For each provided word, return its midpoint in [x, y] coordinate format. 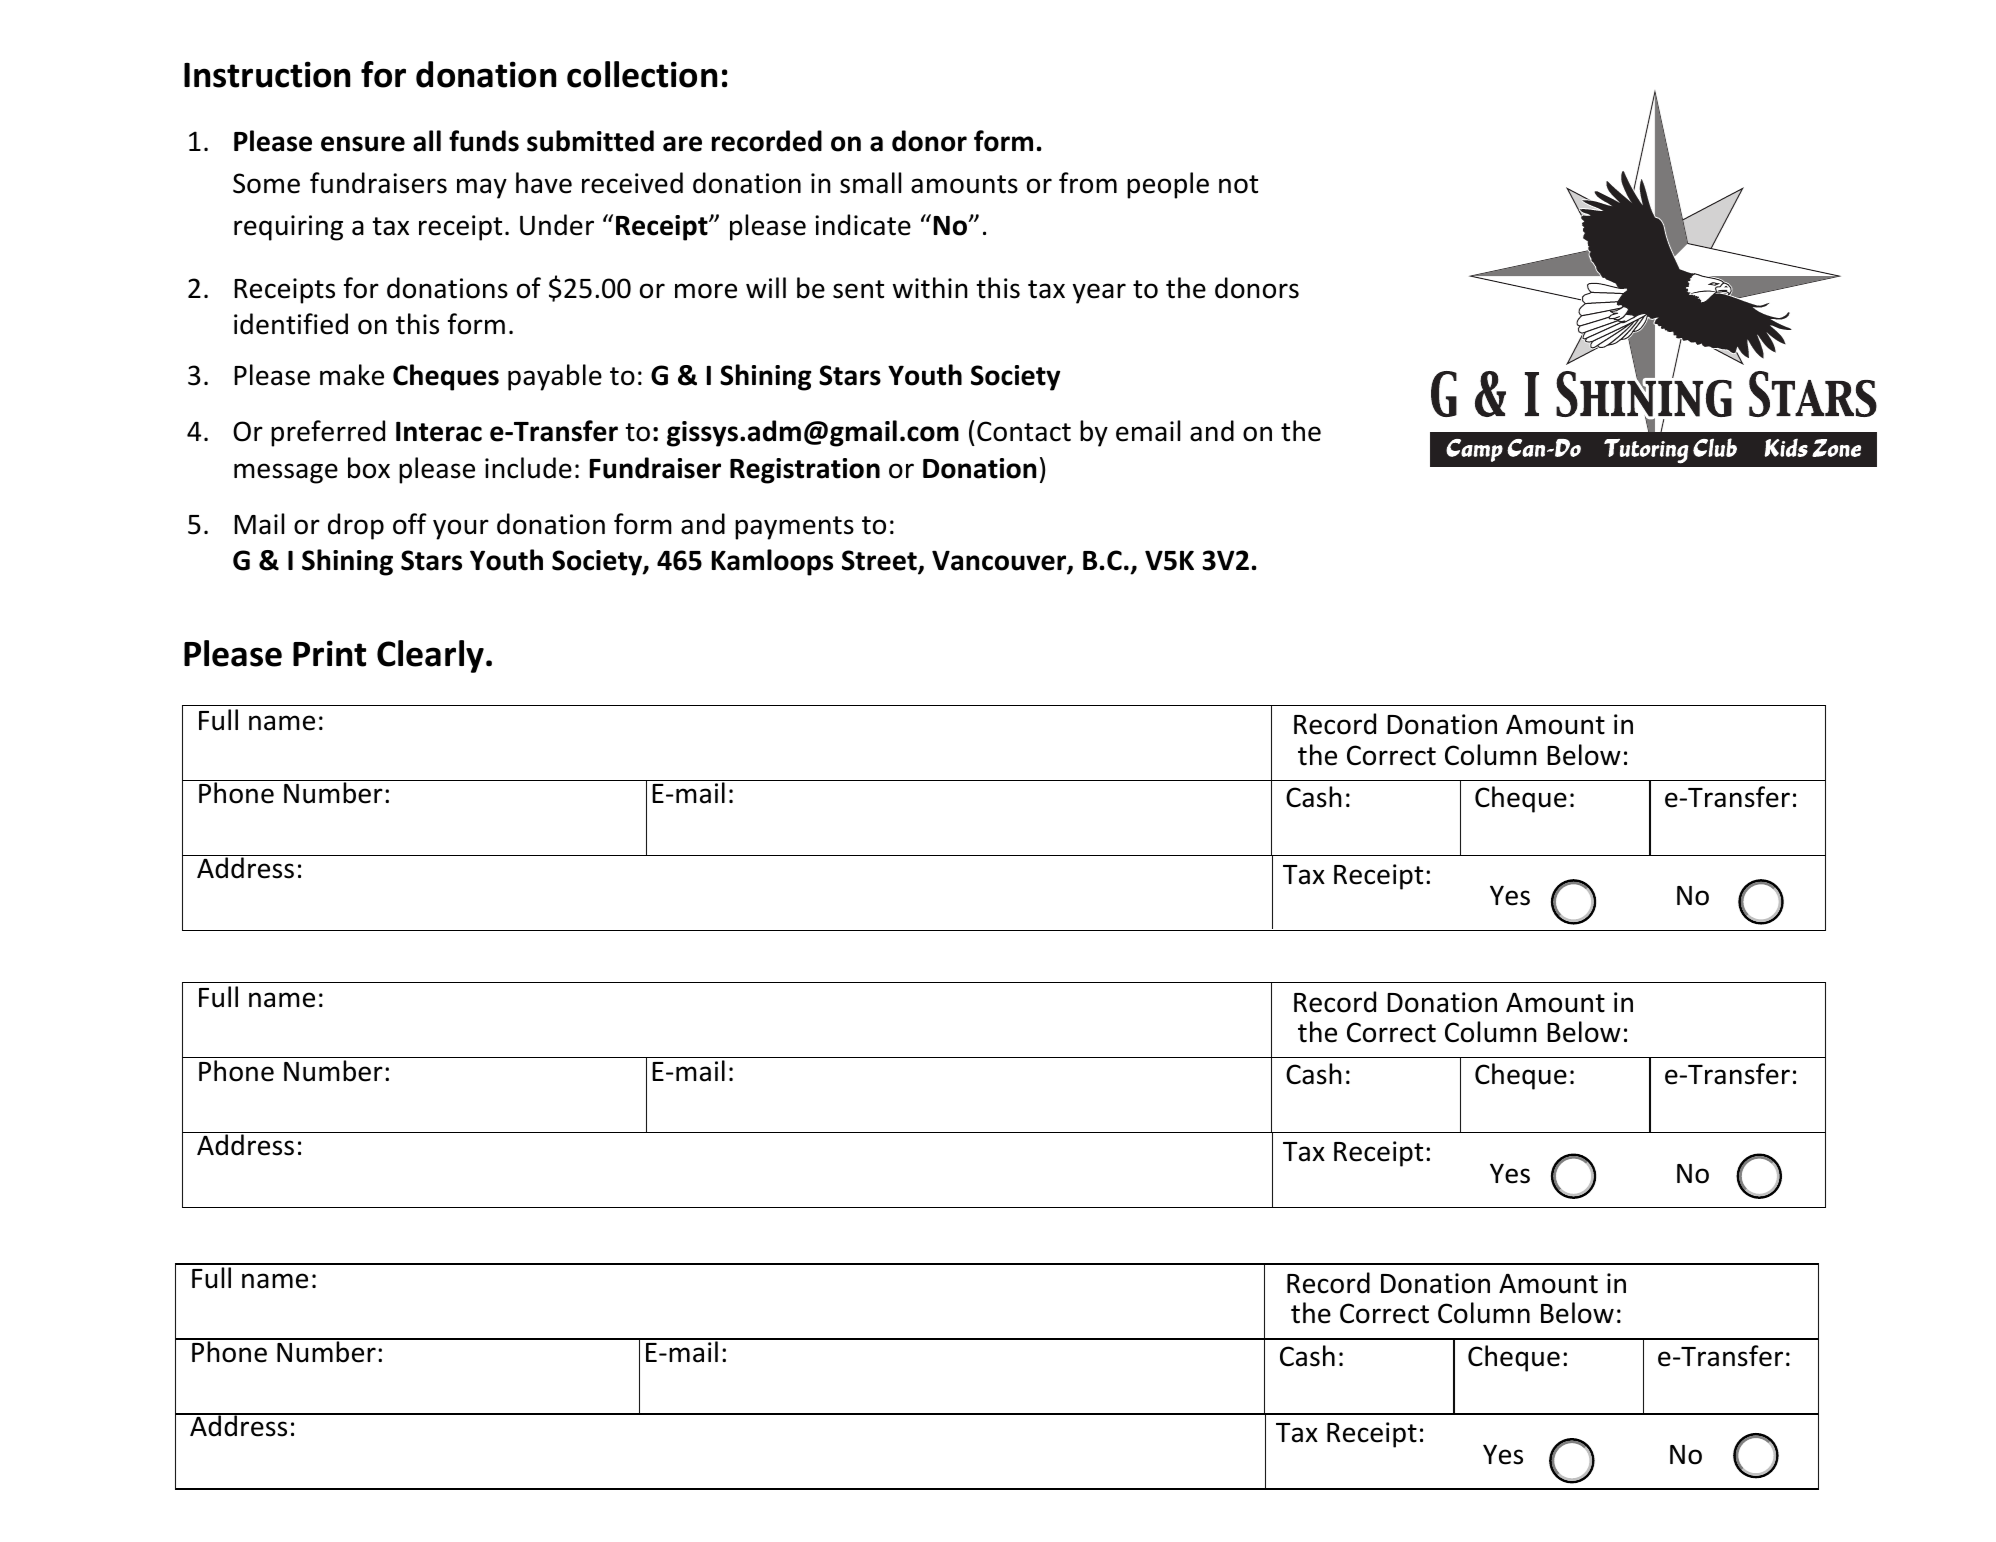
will [766, 287]
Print [329, 653]
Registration [805, 471]
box [369, 468]
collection [642, 74]
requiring [288, 228]
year [1099, 293]
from [1088, 183]
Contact [1024, 431]
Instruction [267, 74]
